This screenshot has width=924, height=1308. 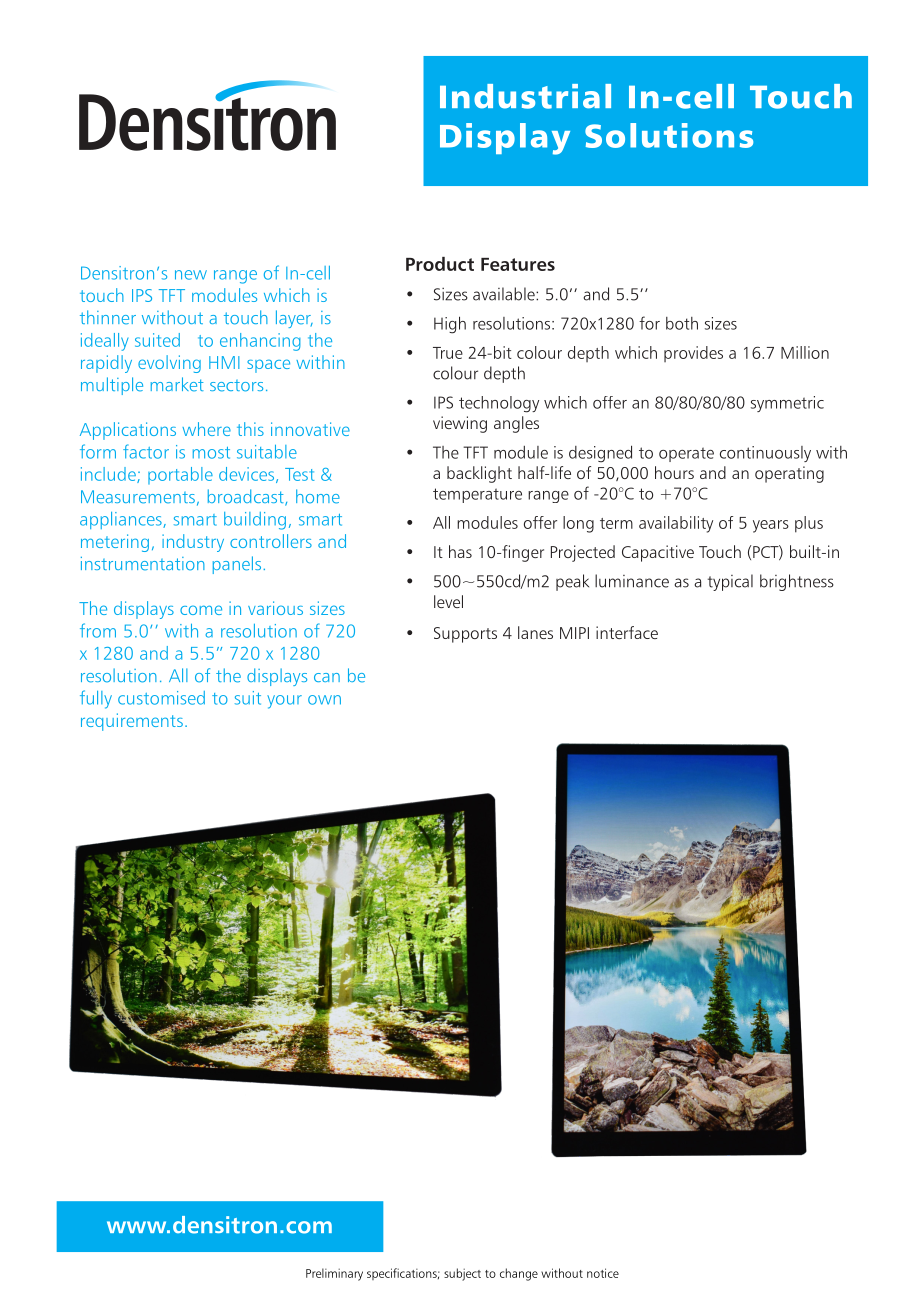 I want to click on new, so click(x=191, y=275).
